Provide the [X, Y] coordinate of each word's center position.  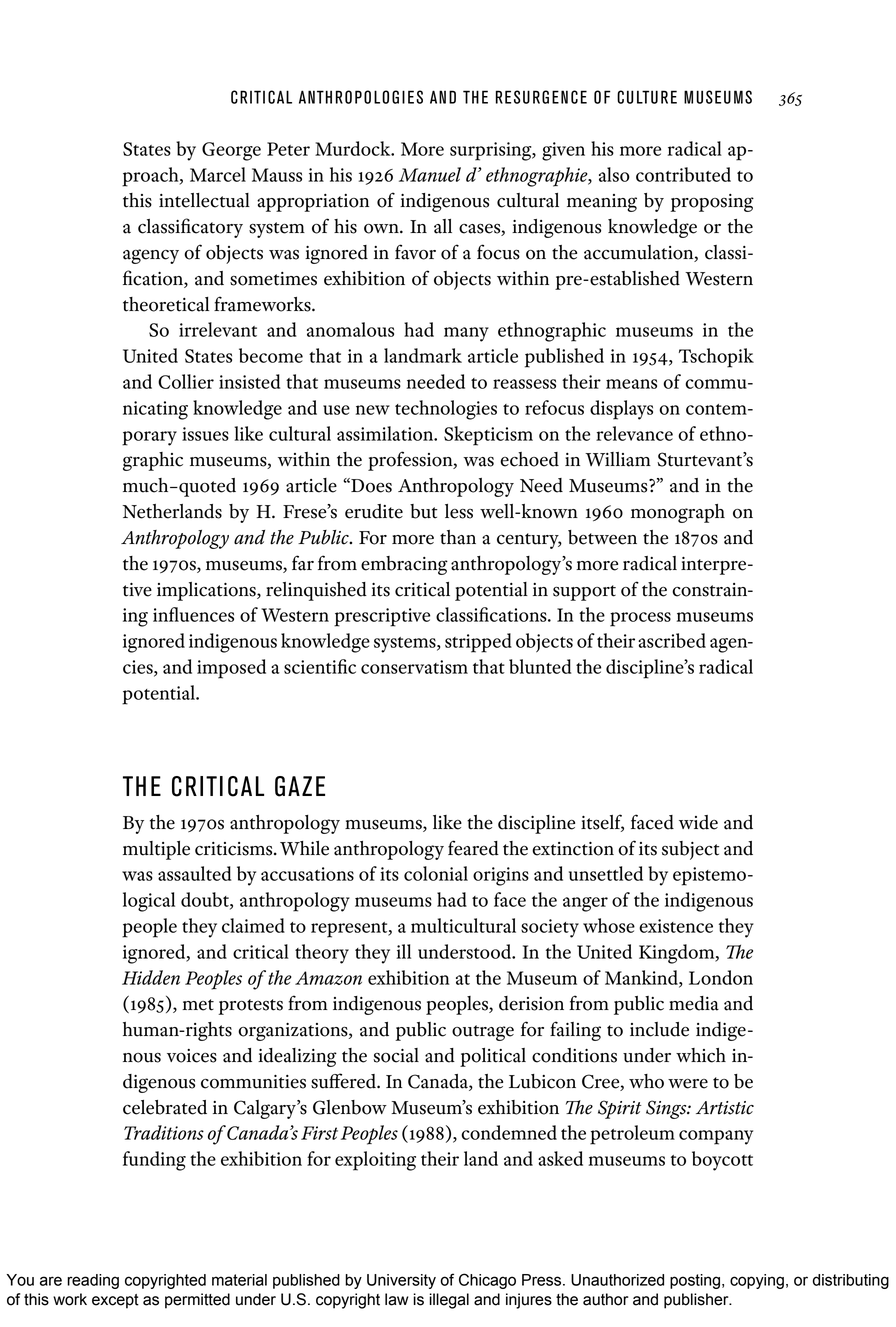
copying [757, 1281]
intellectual [204, 200]
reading [93, 1281]
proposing [712, 203]
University [401, 1281]
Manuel [430, 174]
